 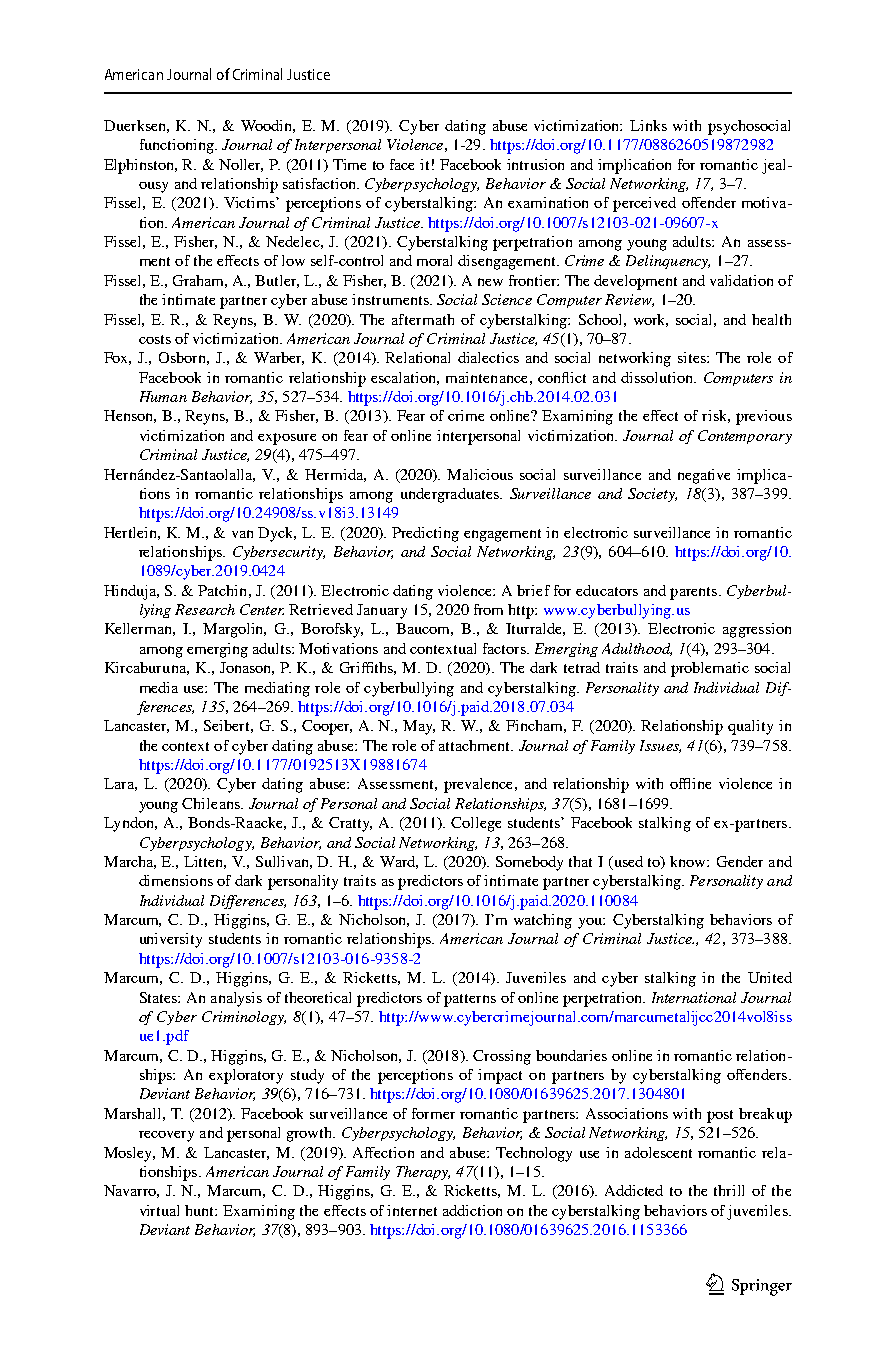 I want to click on Center, so click(x=262, y=609).
